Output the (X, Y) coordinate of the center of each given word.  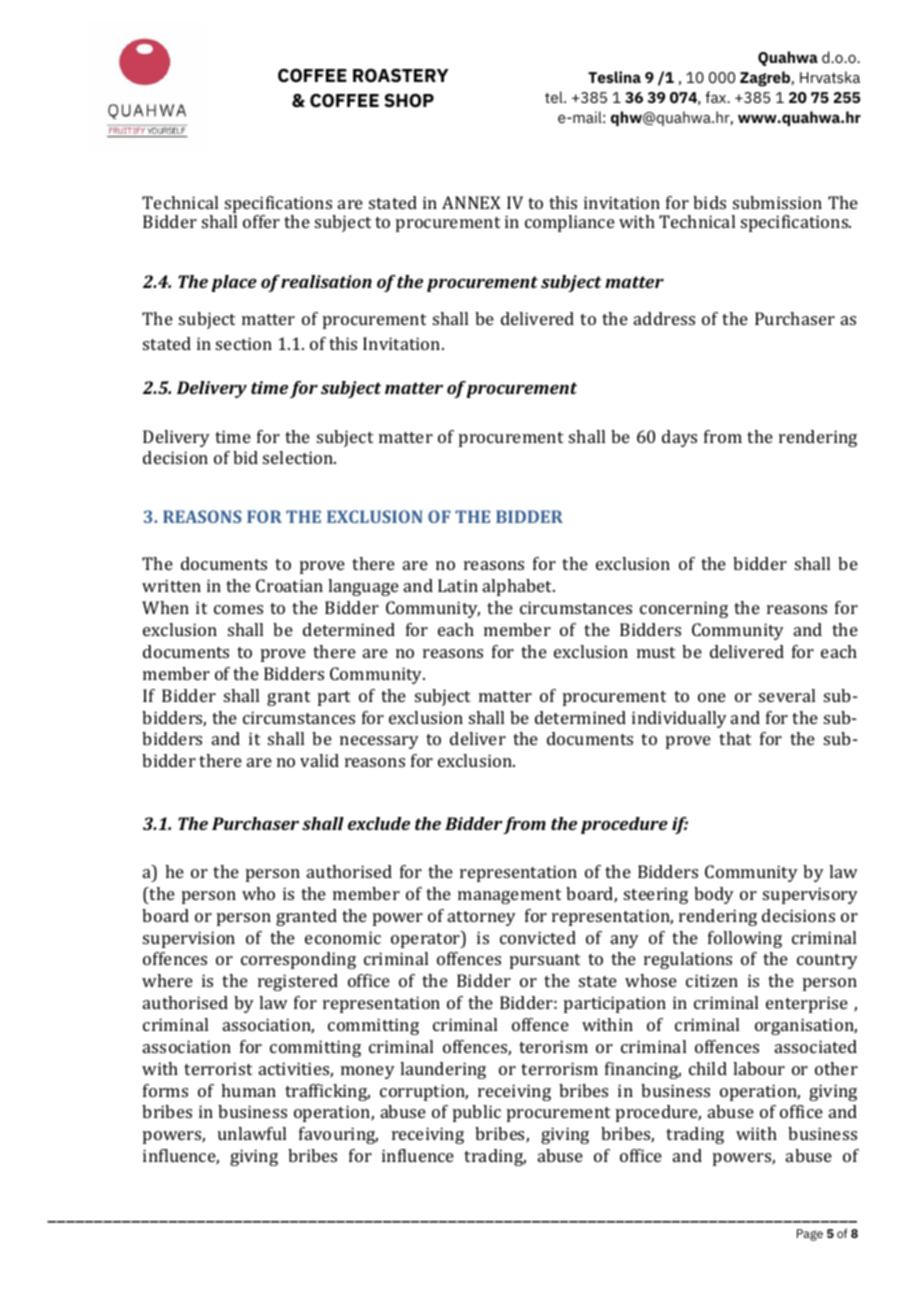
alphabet (519, 587)
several (787, 695)
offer (261, 221)
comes (238, 609)
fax (717, 97)
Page (810, 1235)
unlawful (252, 1133)
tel (555, 97)
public (477, 1113)
